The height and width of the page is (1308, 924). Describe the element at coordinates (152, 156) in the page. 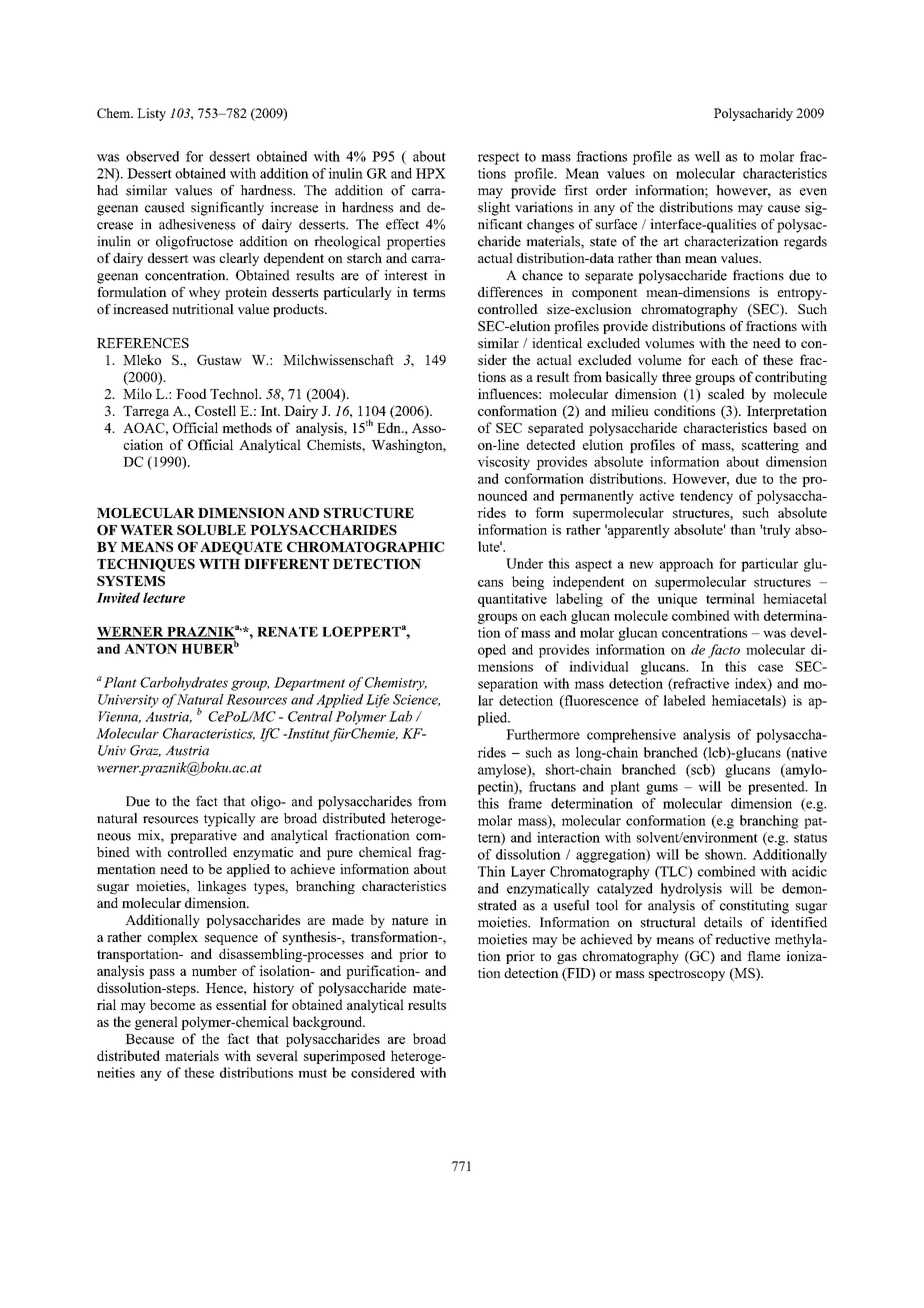

I see `observed` at that location.
